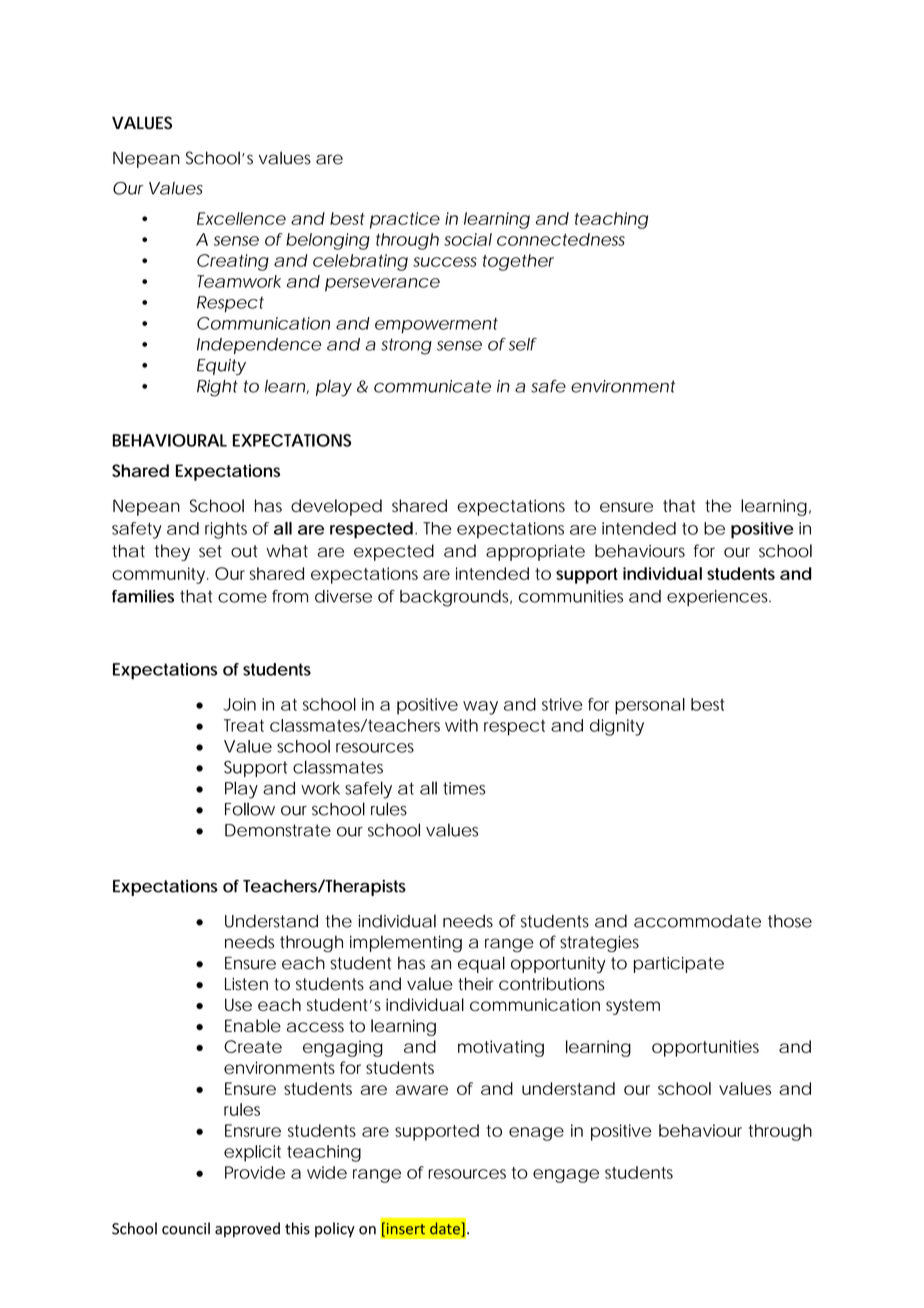 The height and width of the page is (1308, 924). I want to click on social, so click(468, 239).
